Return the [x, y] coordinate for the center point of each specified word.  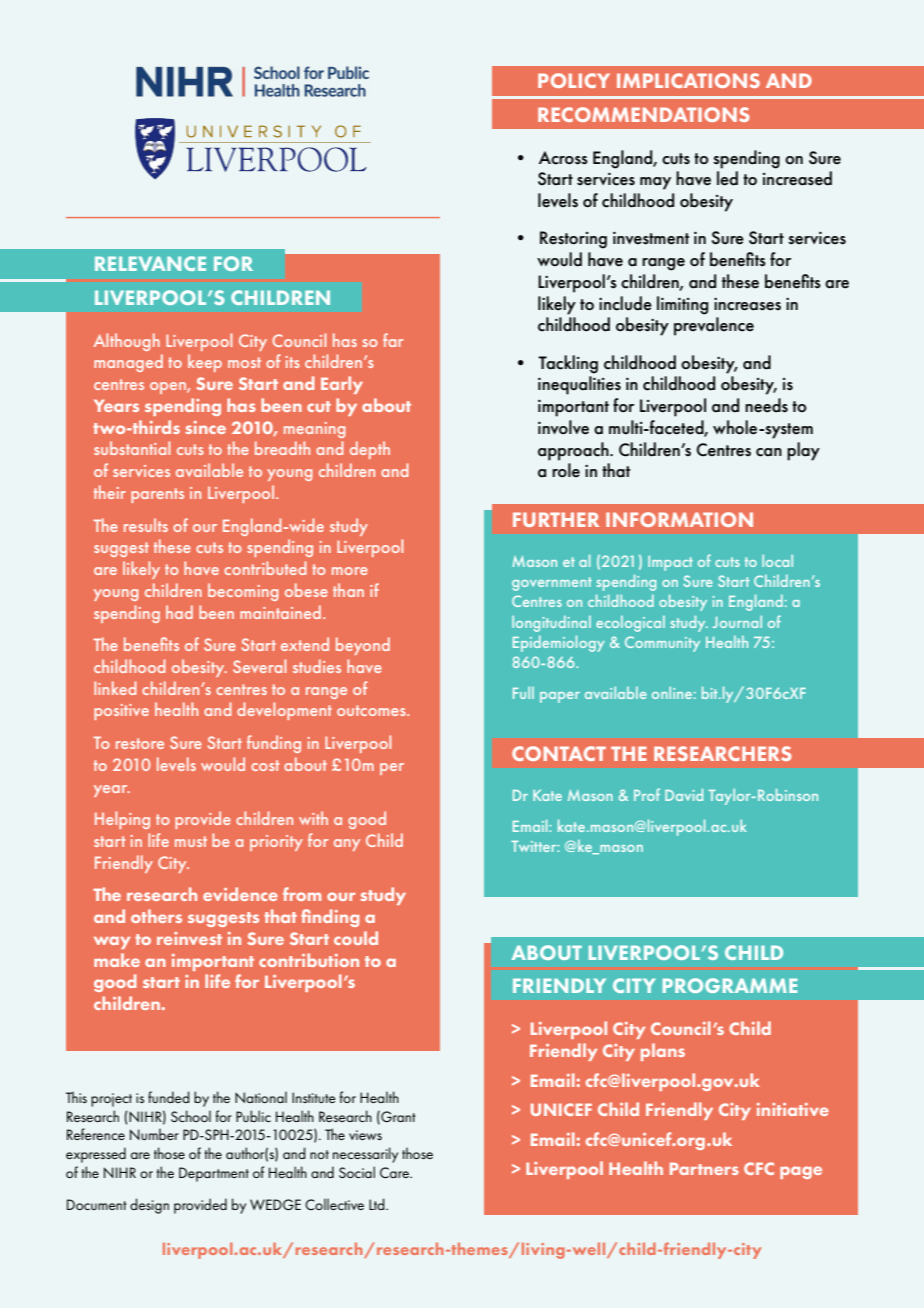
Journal [737, 622]
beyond [363, 646]
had [179, 612]
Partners [704, 1168]
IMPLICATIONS [688, 80]
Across [563, 158]
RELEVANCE [150, 263]
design [149, 1206]
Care [395, 1172]
